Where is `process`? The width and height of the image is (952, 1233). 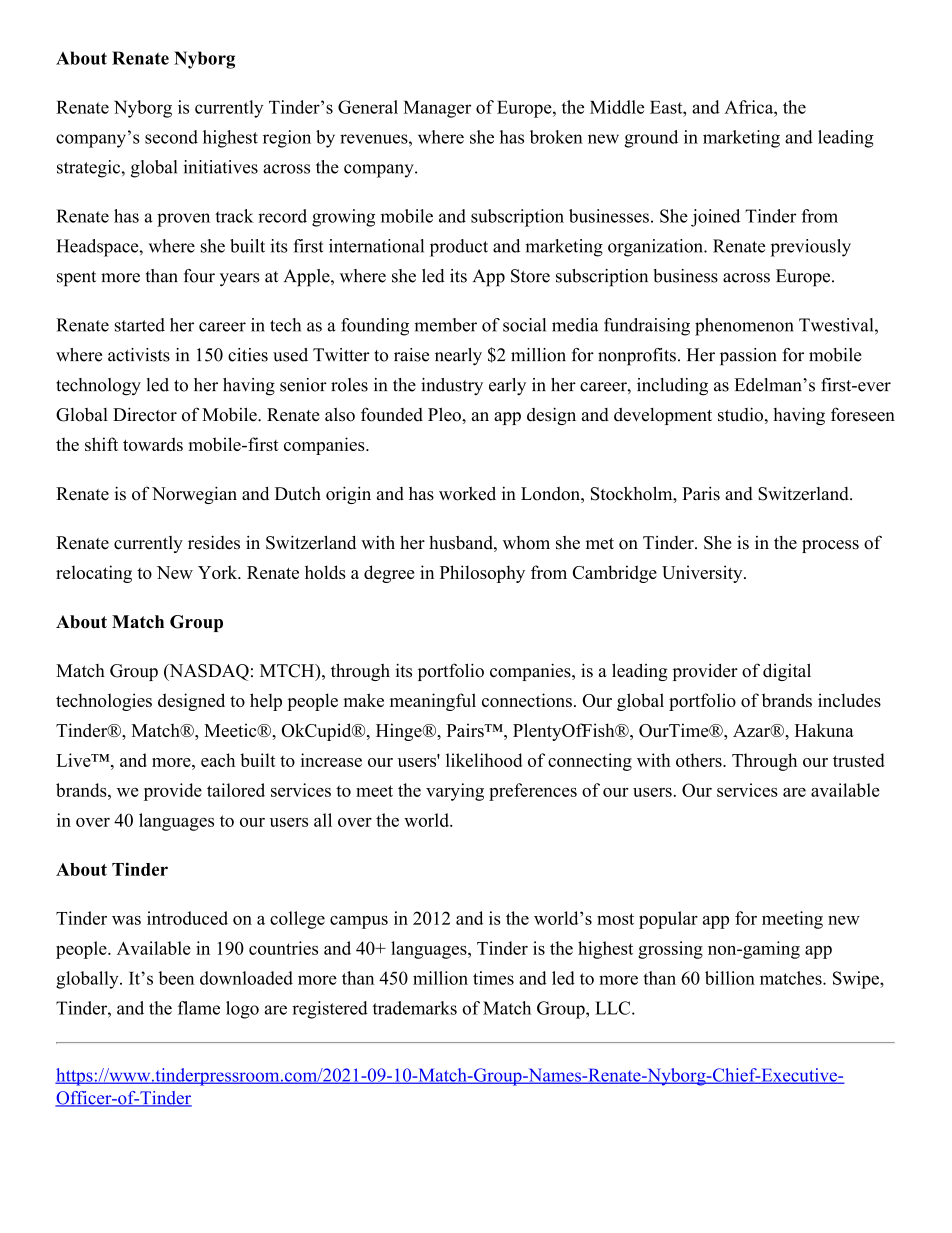
process is located at coordinates (830, 546).
